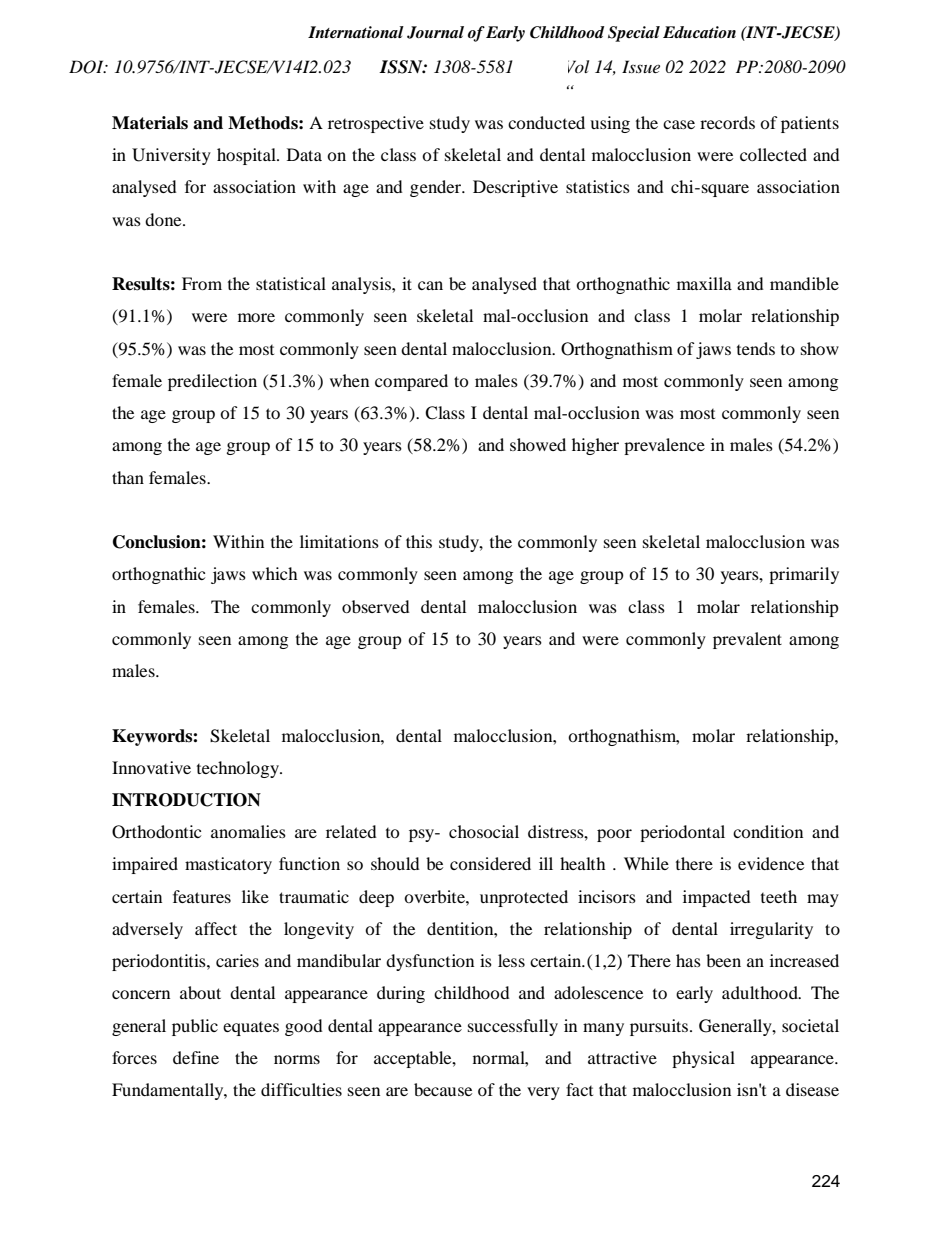 The image size is (952, 1233). What do you see at coordinates (186, 800) in the image?
I see `INTRODUCTION` at bounding box center [186, 800].
